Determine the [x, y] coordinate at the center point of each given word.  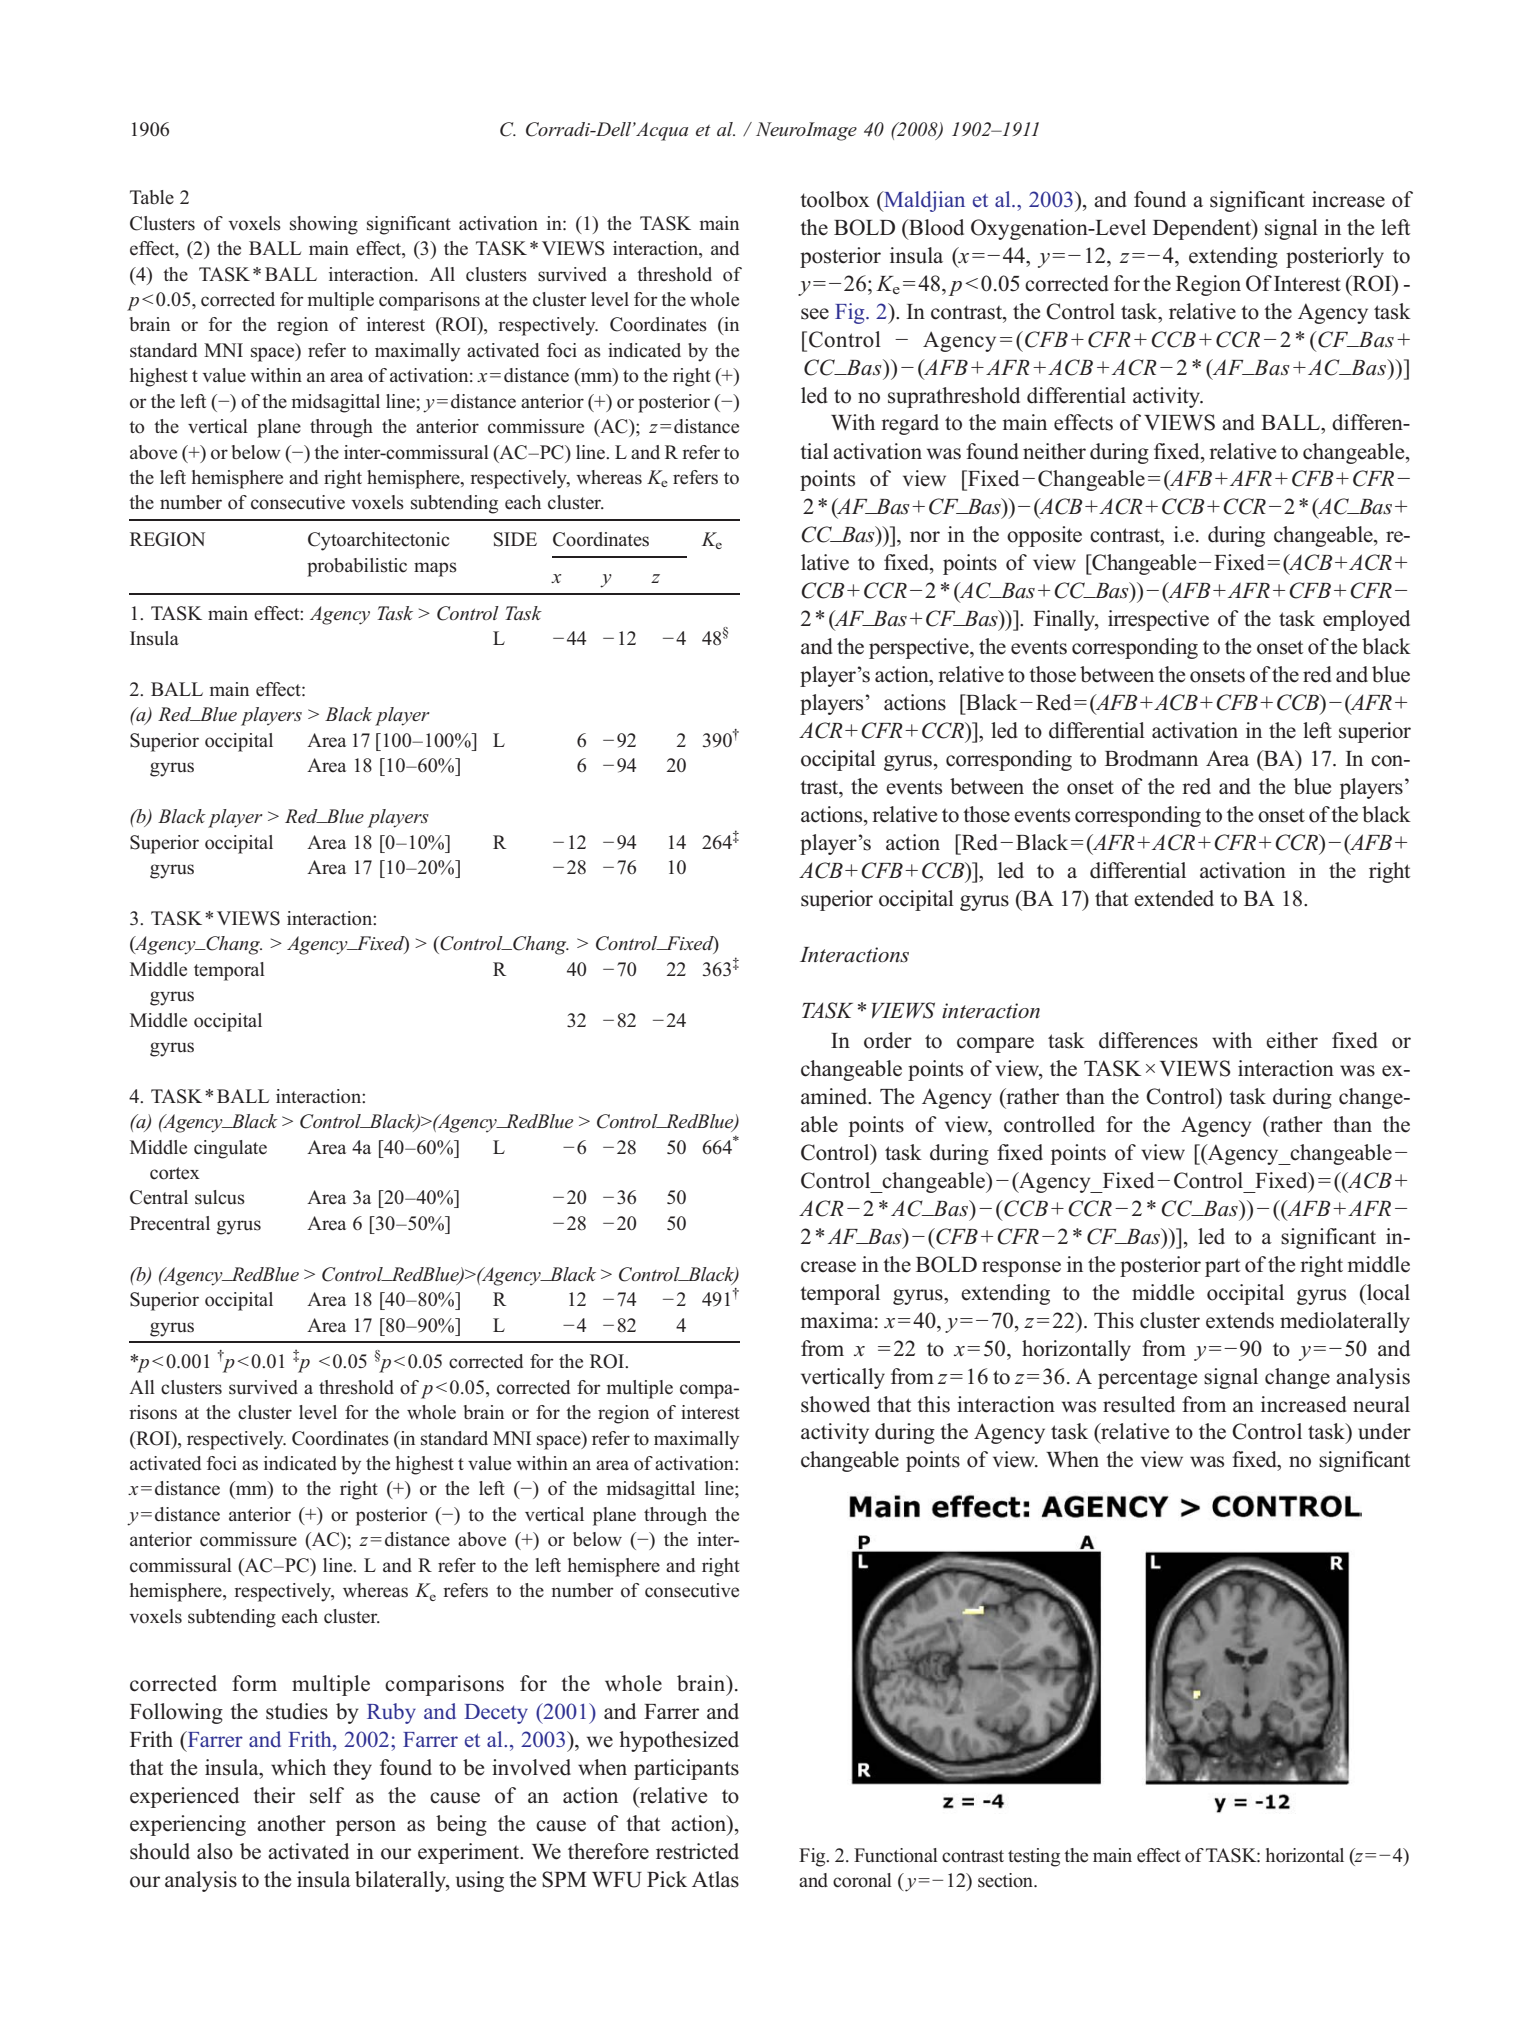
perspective [920, 648]
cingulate [230, 1149]
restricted [697, 1851]
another [291, 1823]
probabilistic [357, 567]
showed [835, 1404]
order [888, 1040]
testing [1034, 1857]
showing [324, 225]
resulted [1139, 1404]
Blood [935, 227]
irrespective [1158, 620]
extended [1174, 898]
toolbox [835, 199]
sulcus [220, 1197]
